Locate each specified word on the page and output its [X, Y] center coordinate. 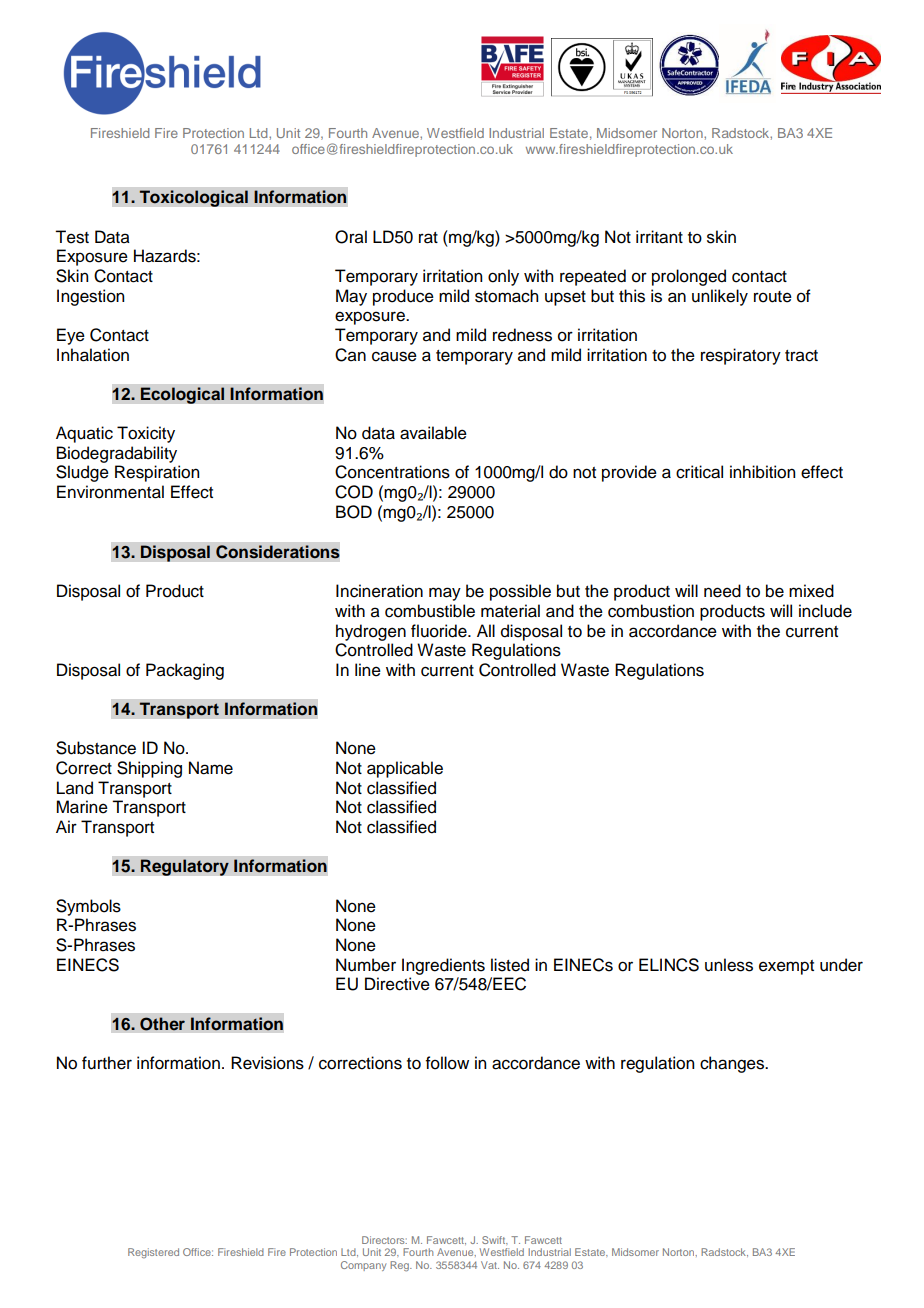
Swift [495, 1240]
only [503, 277]
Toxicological [193, 198]
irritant [659, 237]
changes [733, 1064]
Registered [153, 1253]
